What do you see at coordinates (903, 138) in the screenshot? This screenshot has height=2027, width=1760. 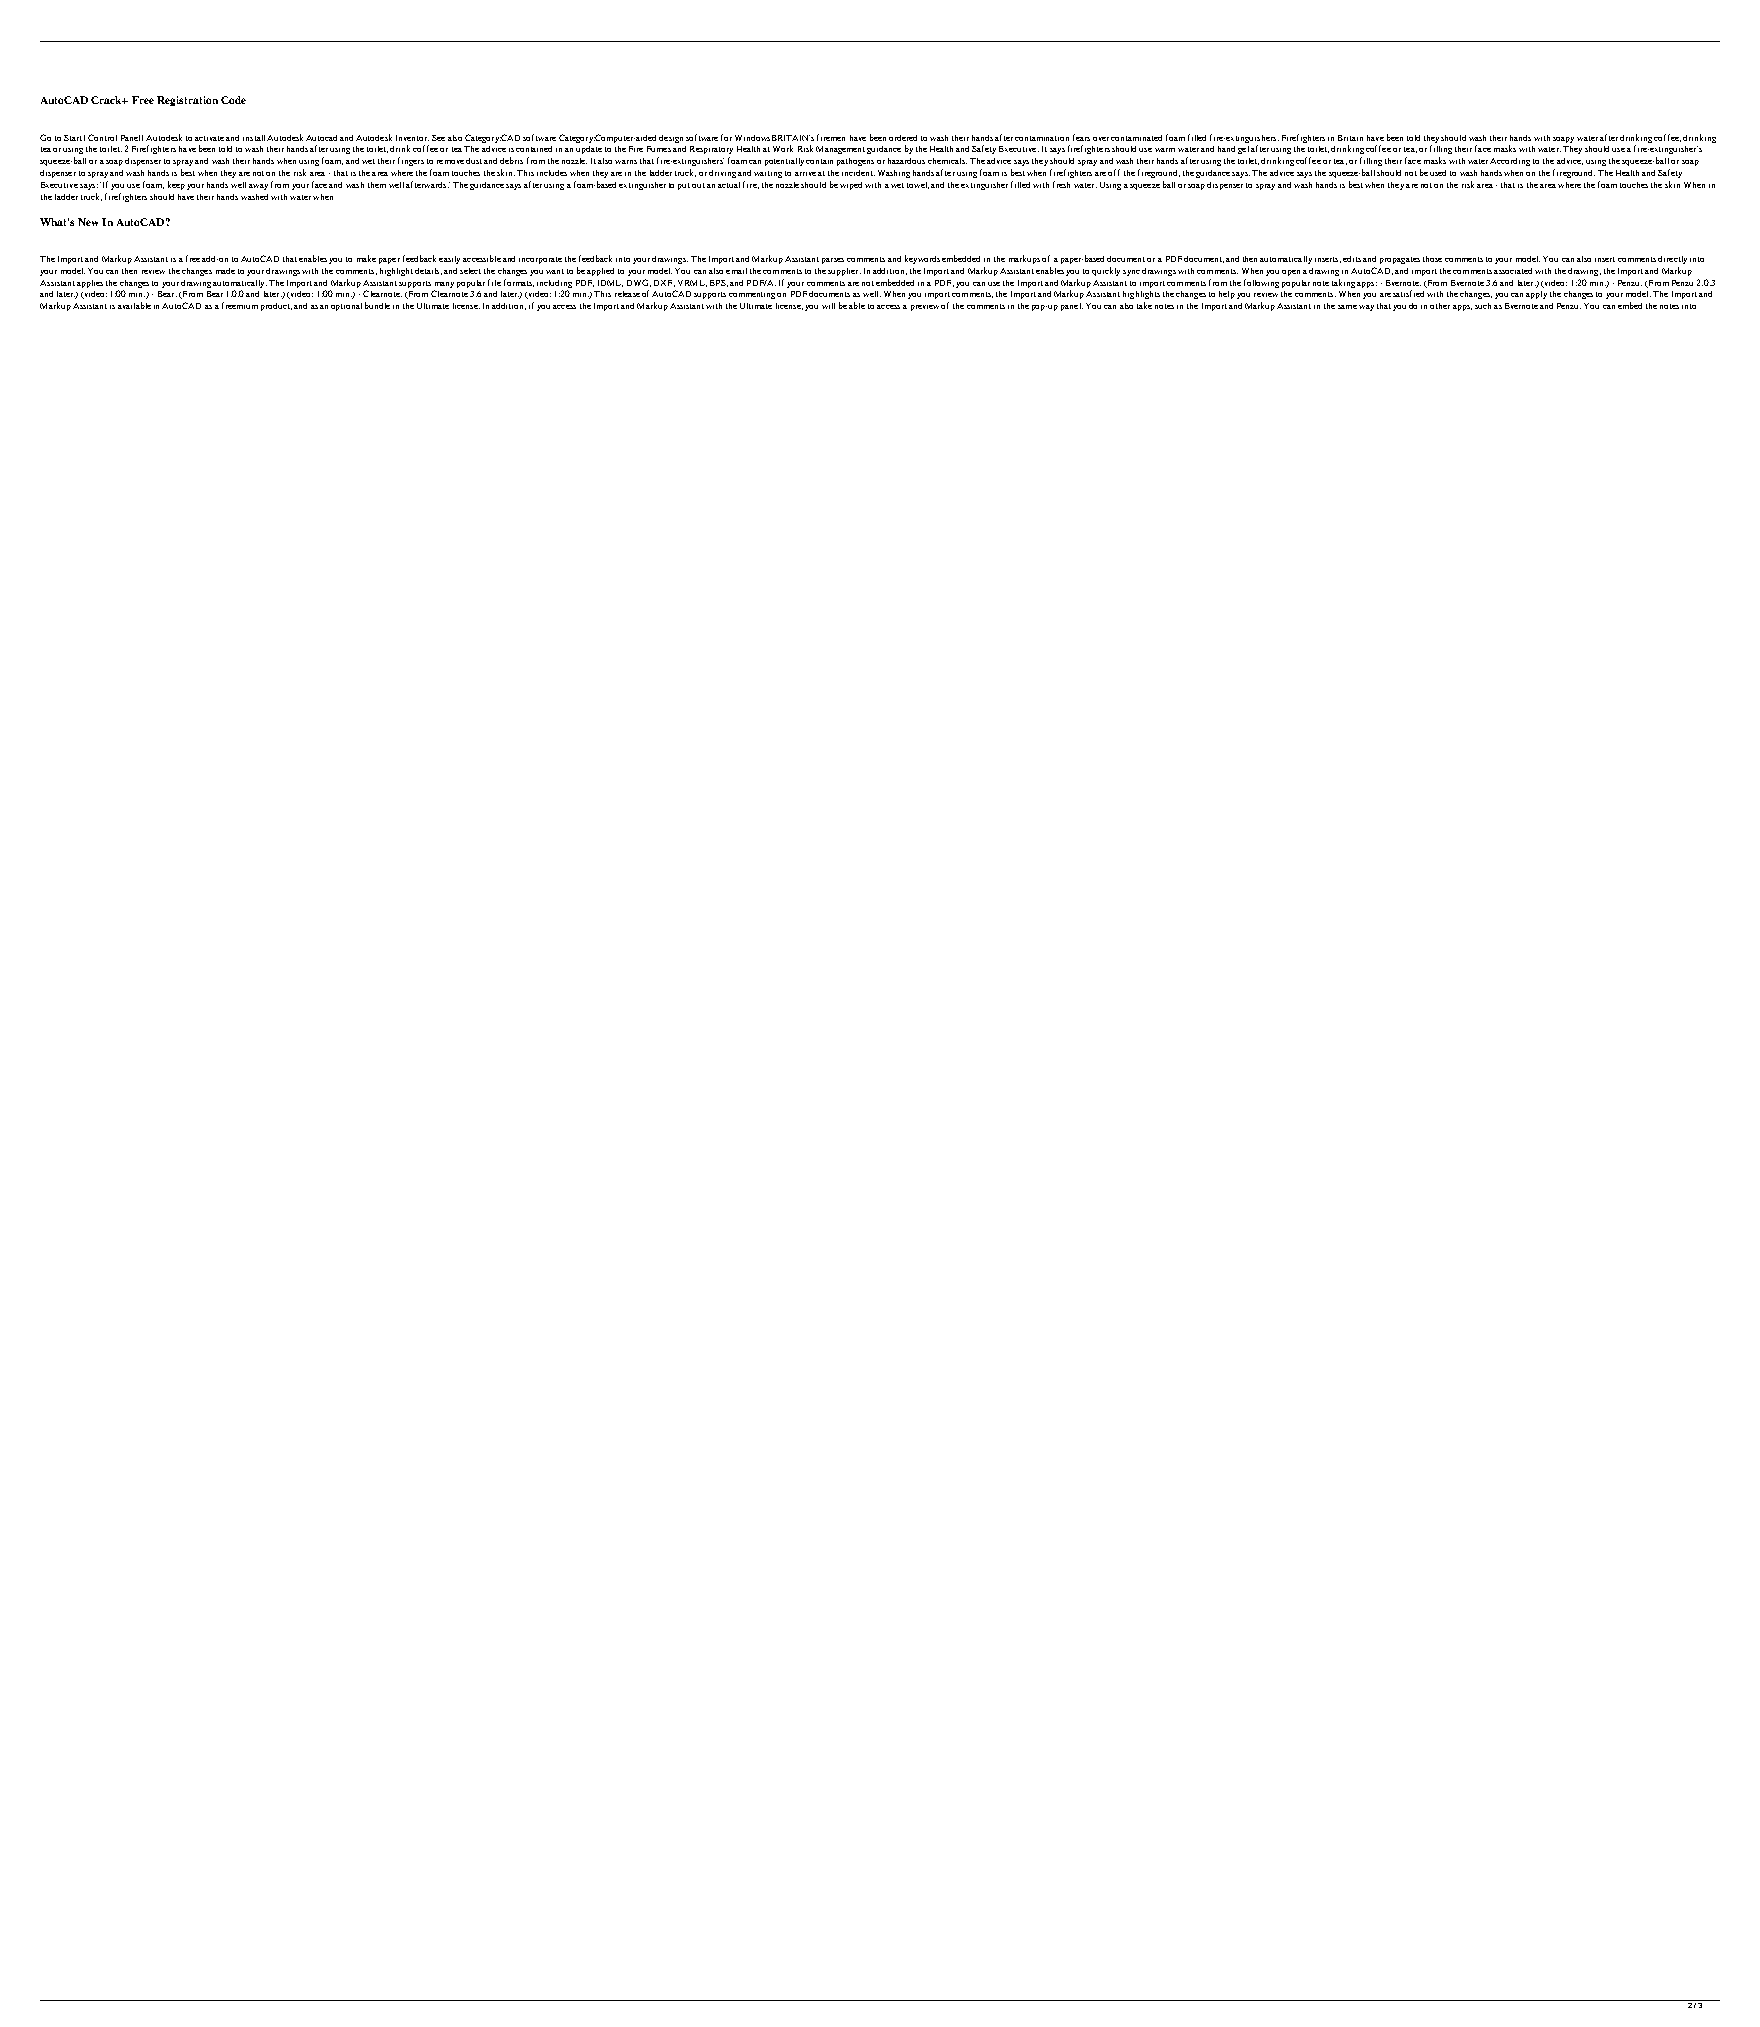 I see `ordered` at bounding box center [903, 138].
